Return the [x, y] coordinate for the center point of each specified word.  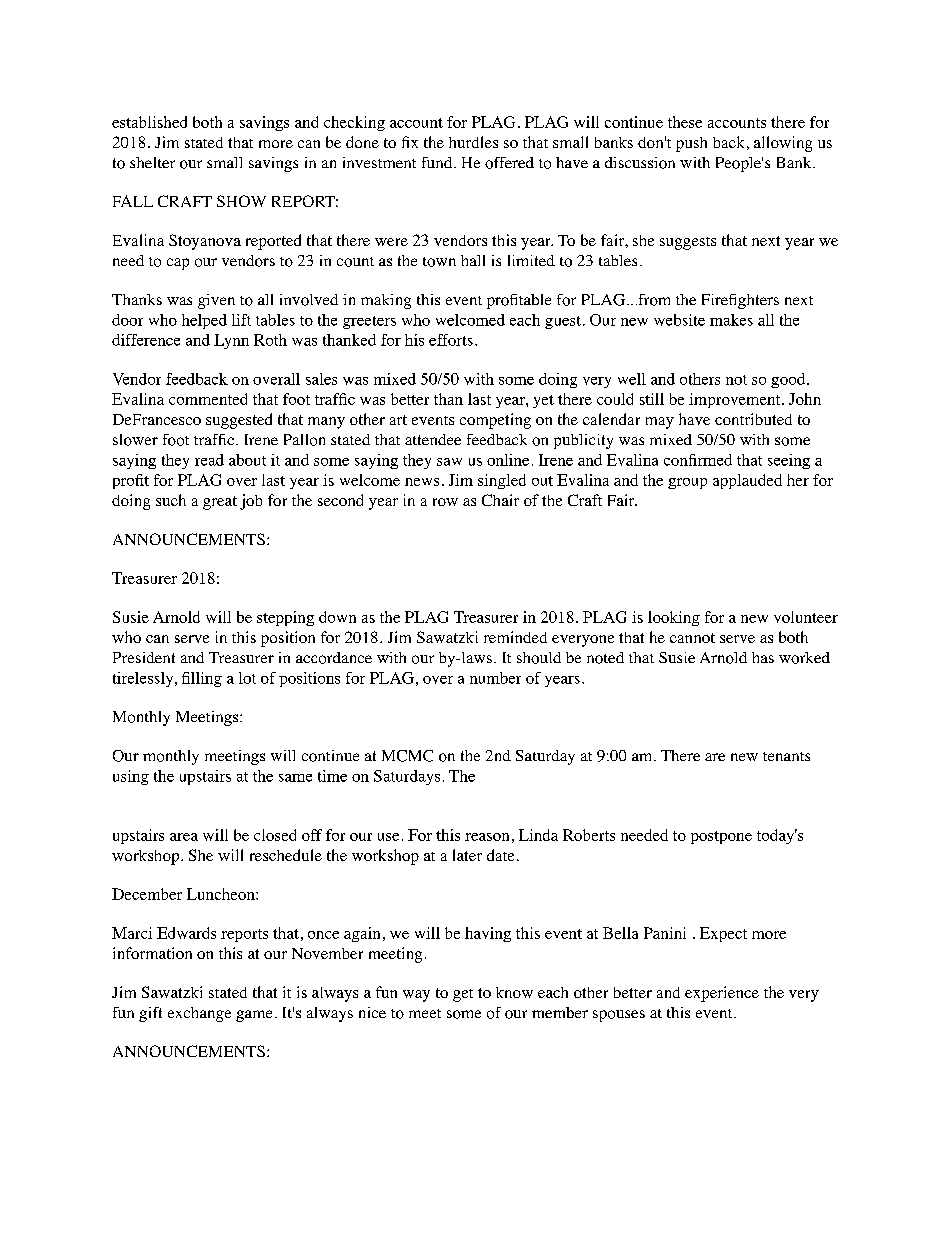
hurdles [473, 142]
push [691, 144]
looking [674, 618]
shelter [152, 162]
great [220, 503]
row [445, 502]
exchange [199, 1014]
